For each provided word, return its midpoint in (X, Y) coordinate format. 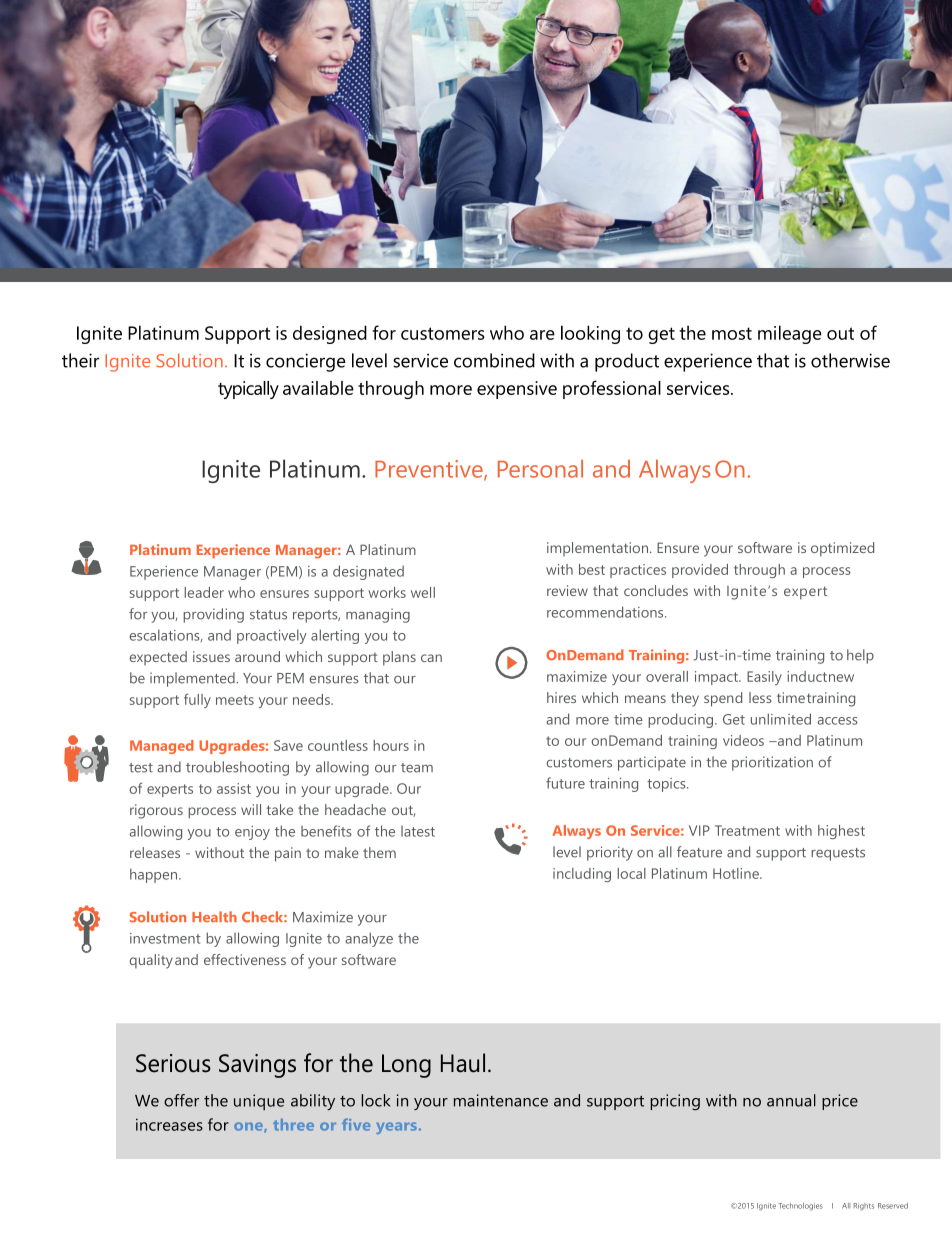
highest (841, 832)
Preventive (430, 470)
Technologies (800, 1207)
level (567, 852)
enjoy (252, 833)
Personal (540, 469)
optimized (842, 549)
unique (259, 1102)
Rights (864, 1207)
